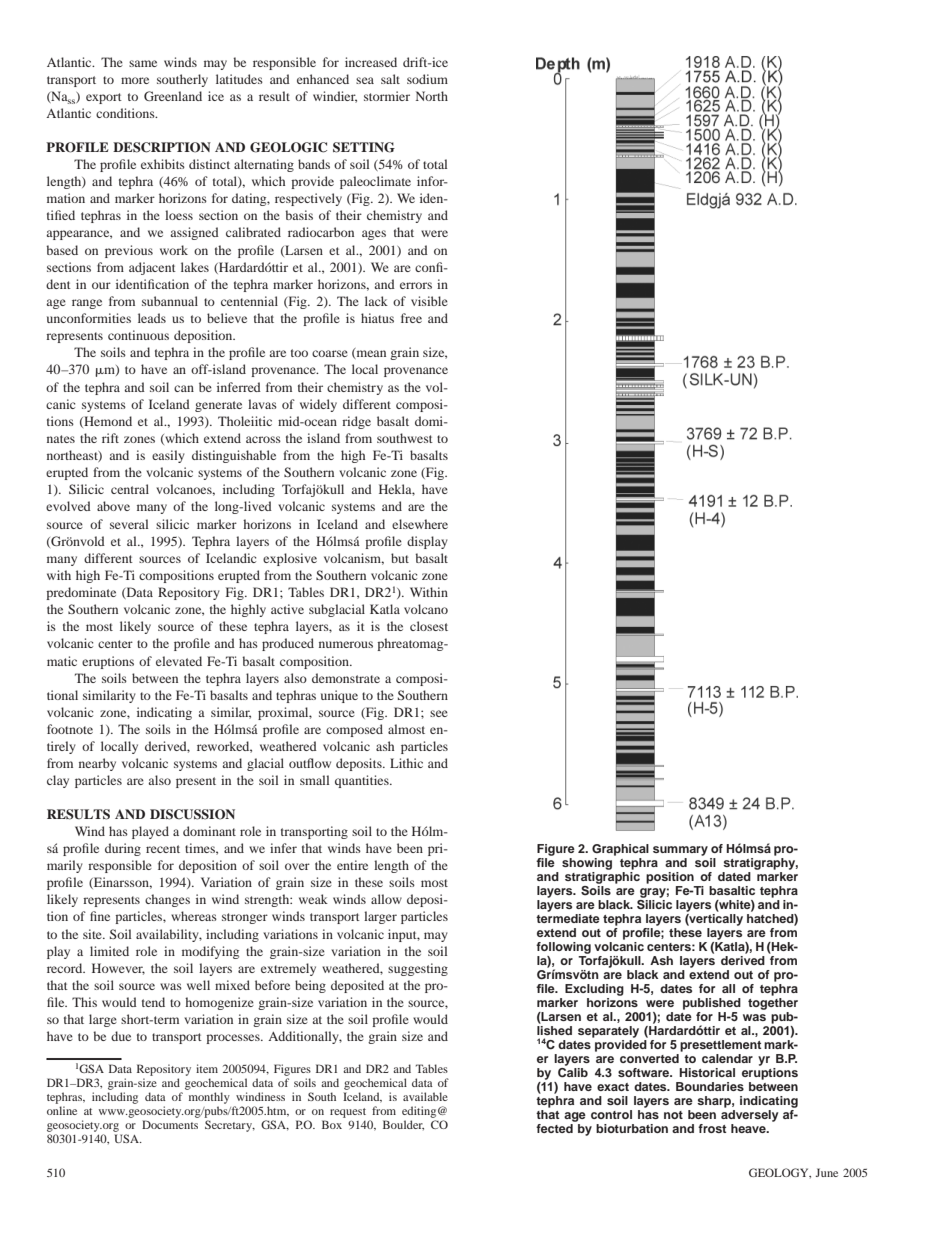 Image resolution: width=952 pixels, height=1233 pixels. I want to click on elevated, so click(179, 661).
